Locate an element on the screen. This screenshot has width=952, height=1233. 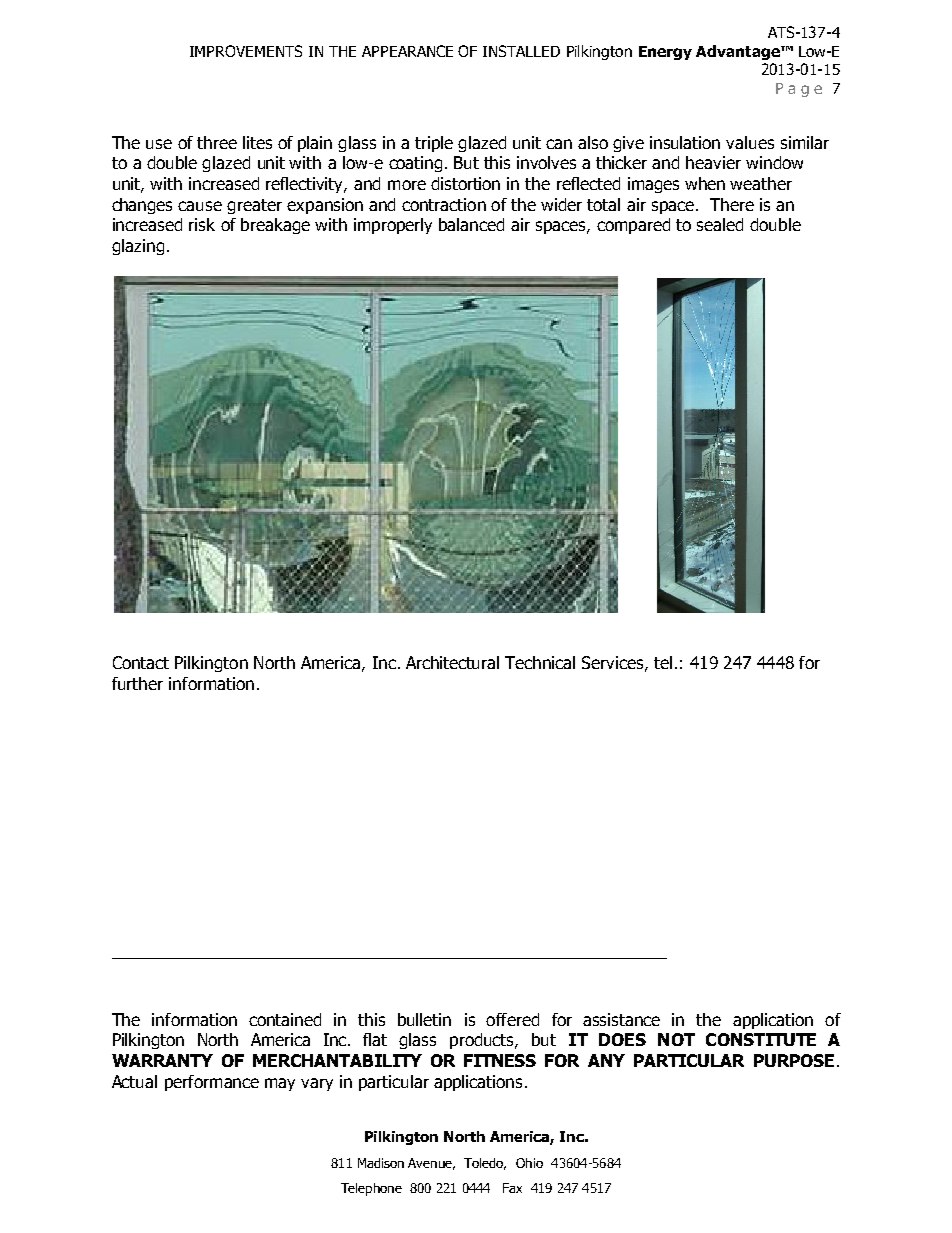
further is located at coordinates (137, 683).
